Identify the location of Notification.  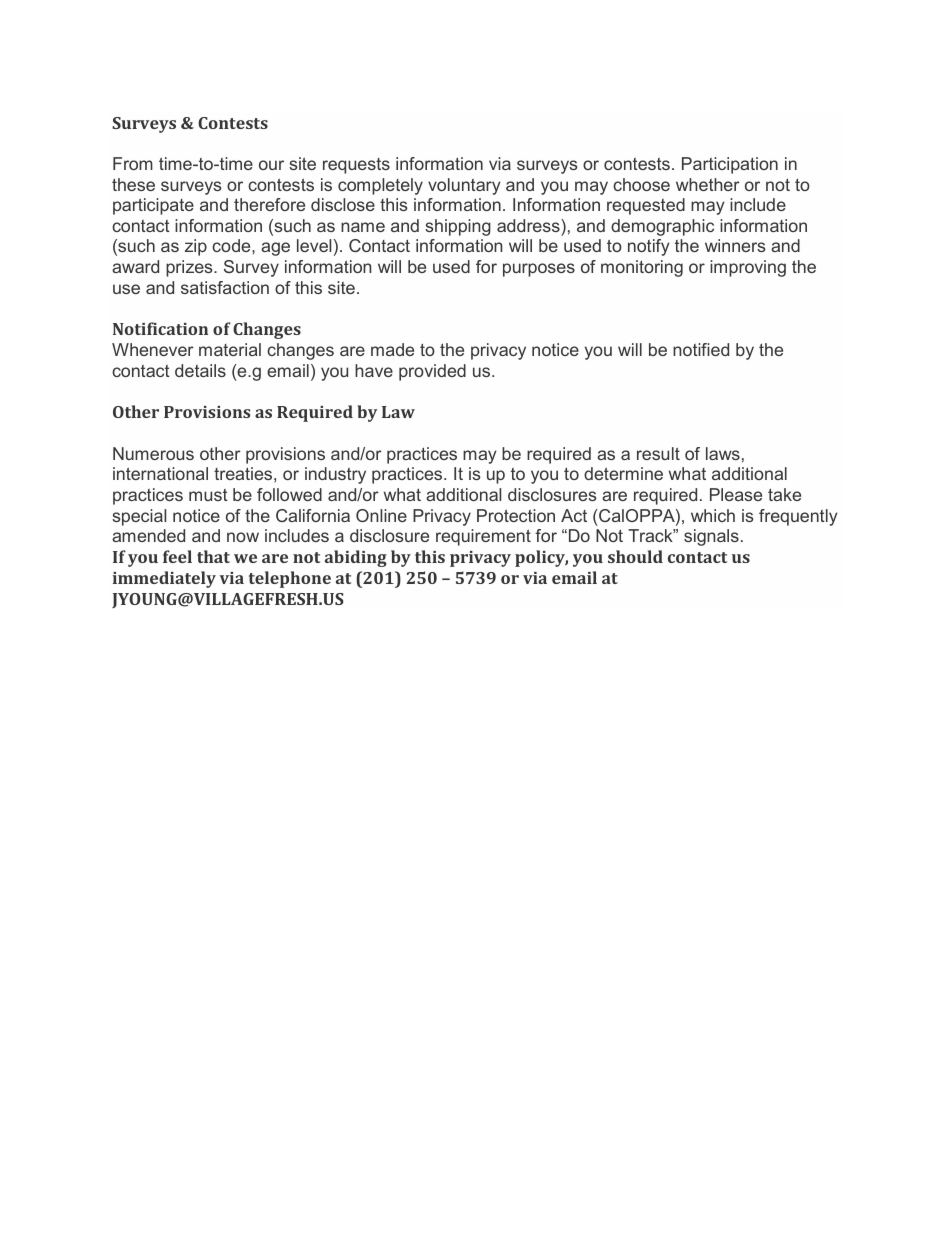
(160, 328).
